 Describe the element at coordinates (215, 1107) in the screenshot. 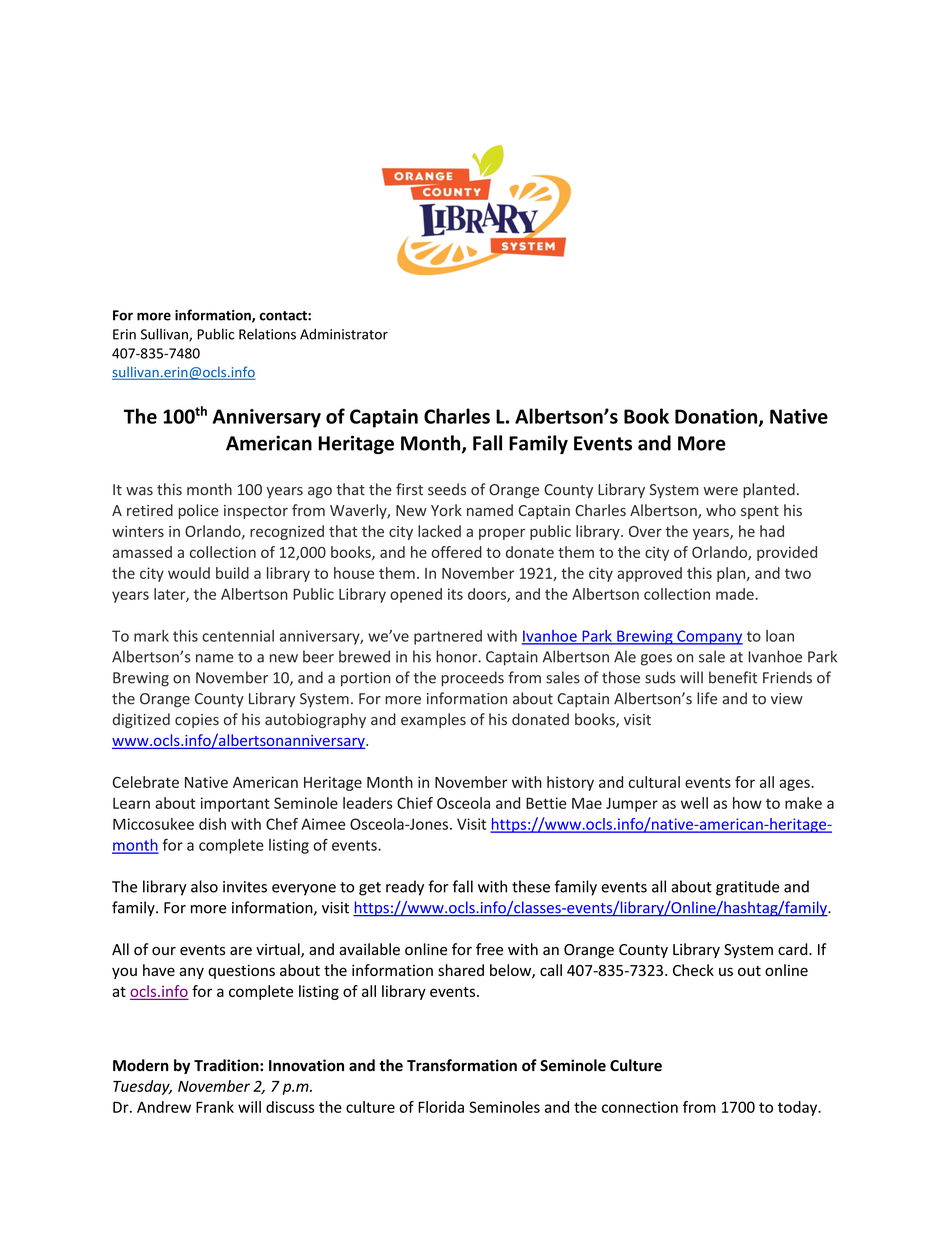

I see `Frank` at that location.
